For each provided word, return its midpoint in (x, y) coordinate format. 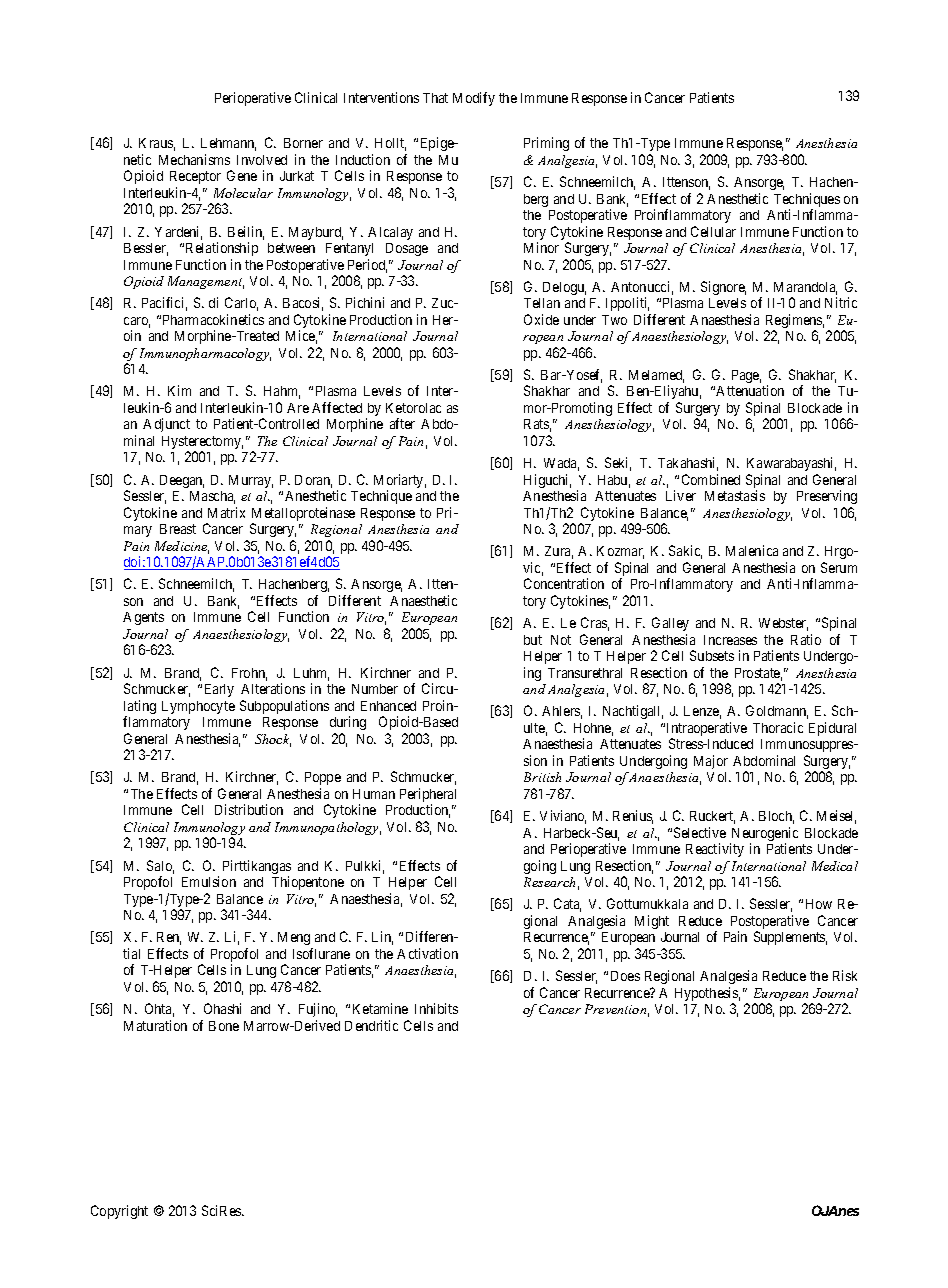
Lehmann (228, 144)
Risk (845, 975)
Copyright (119, 1212)
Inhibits (436, 1008)
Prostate (758, 674)
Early (219, 690)
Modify (474, 99)
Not (561, 640)
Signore (723, 288)
